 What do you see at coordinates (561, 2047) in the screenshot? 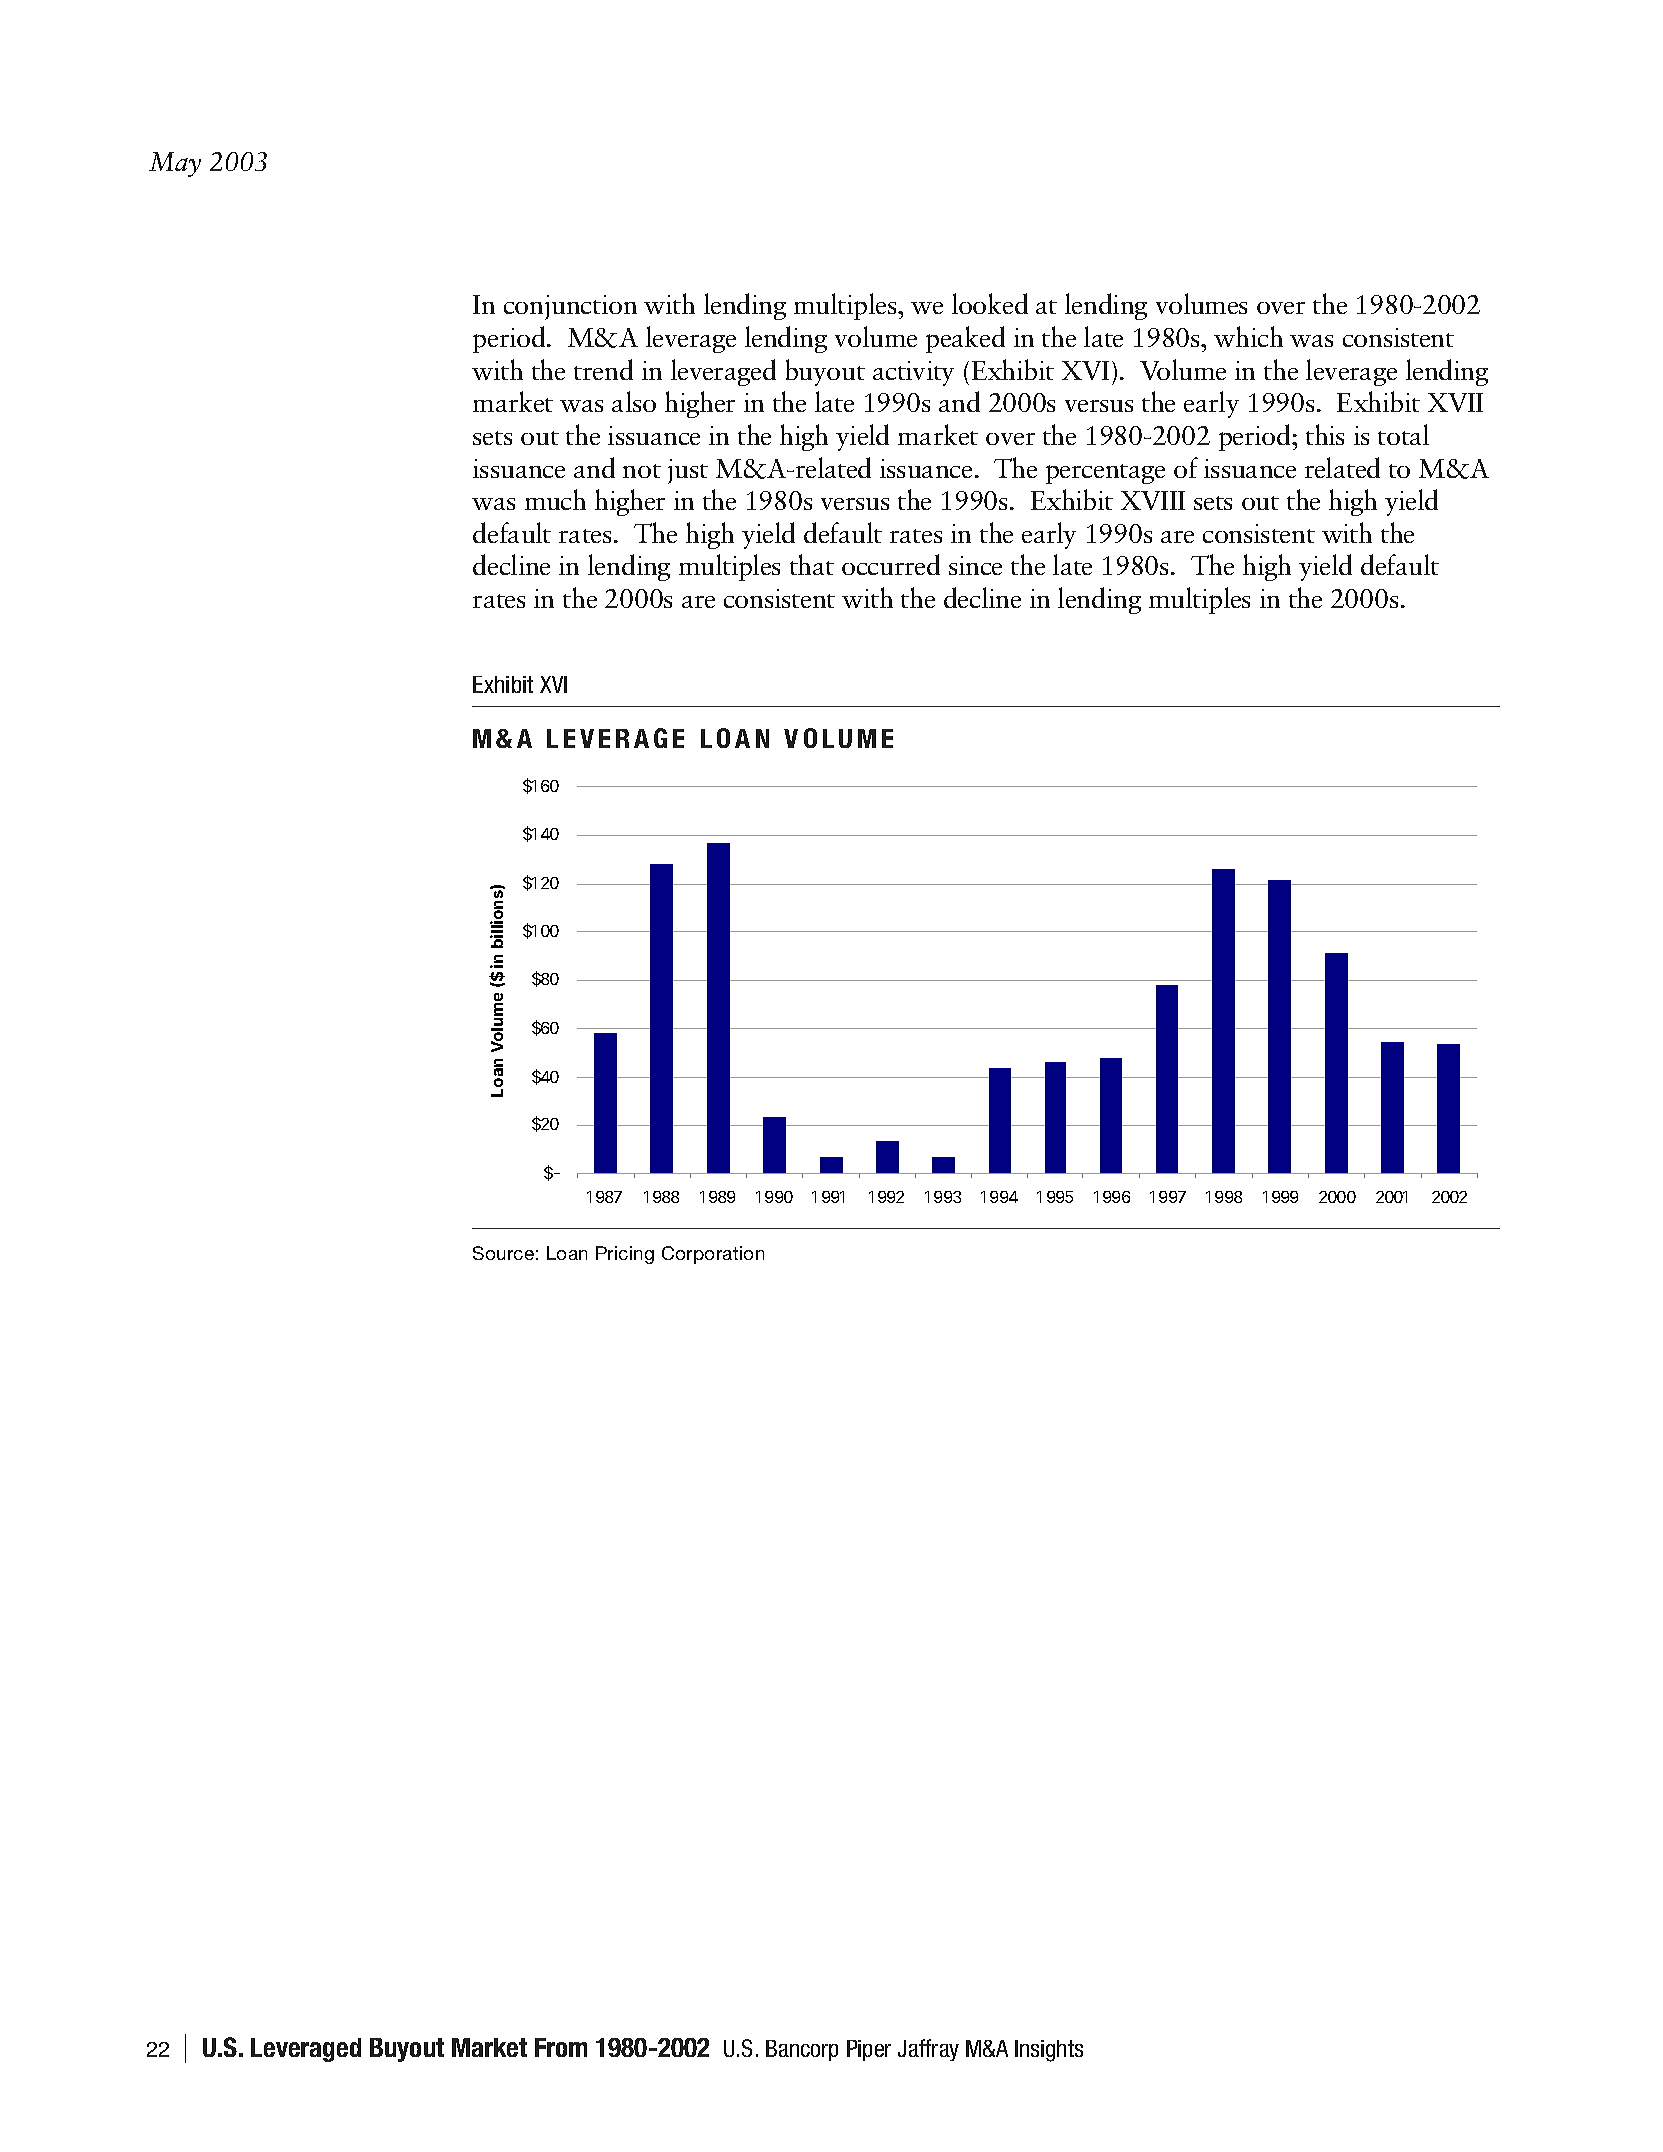
I see `From` at bounding box center [561, 2047].
